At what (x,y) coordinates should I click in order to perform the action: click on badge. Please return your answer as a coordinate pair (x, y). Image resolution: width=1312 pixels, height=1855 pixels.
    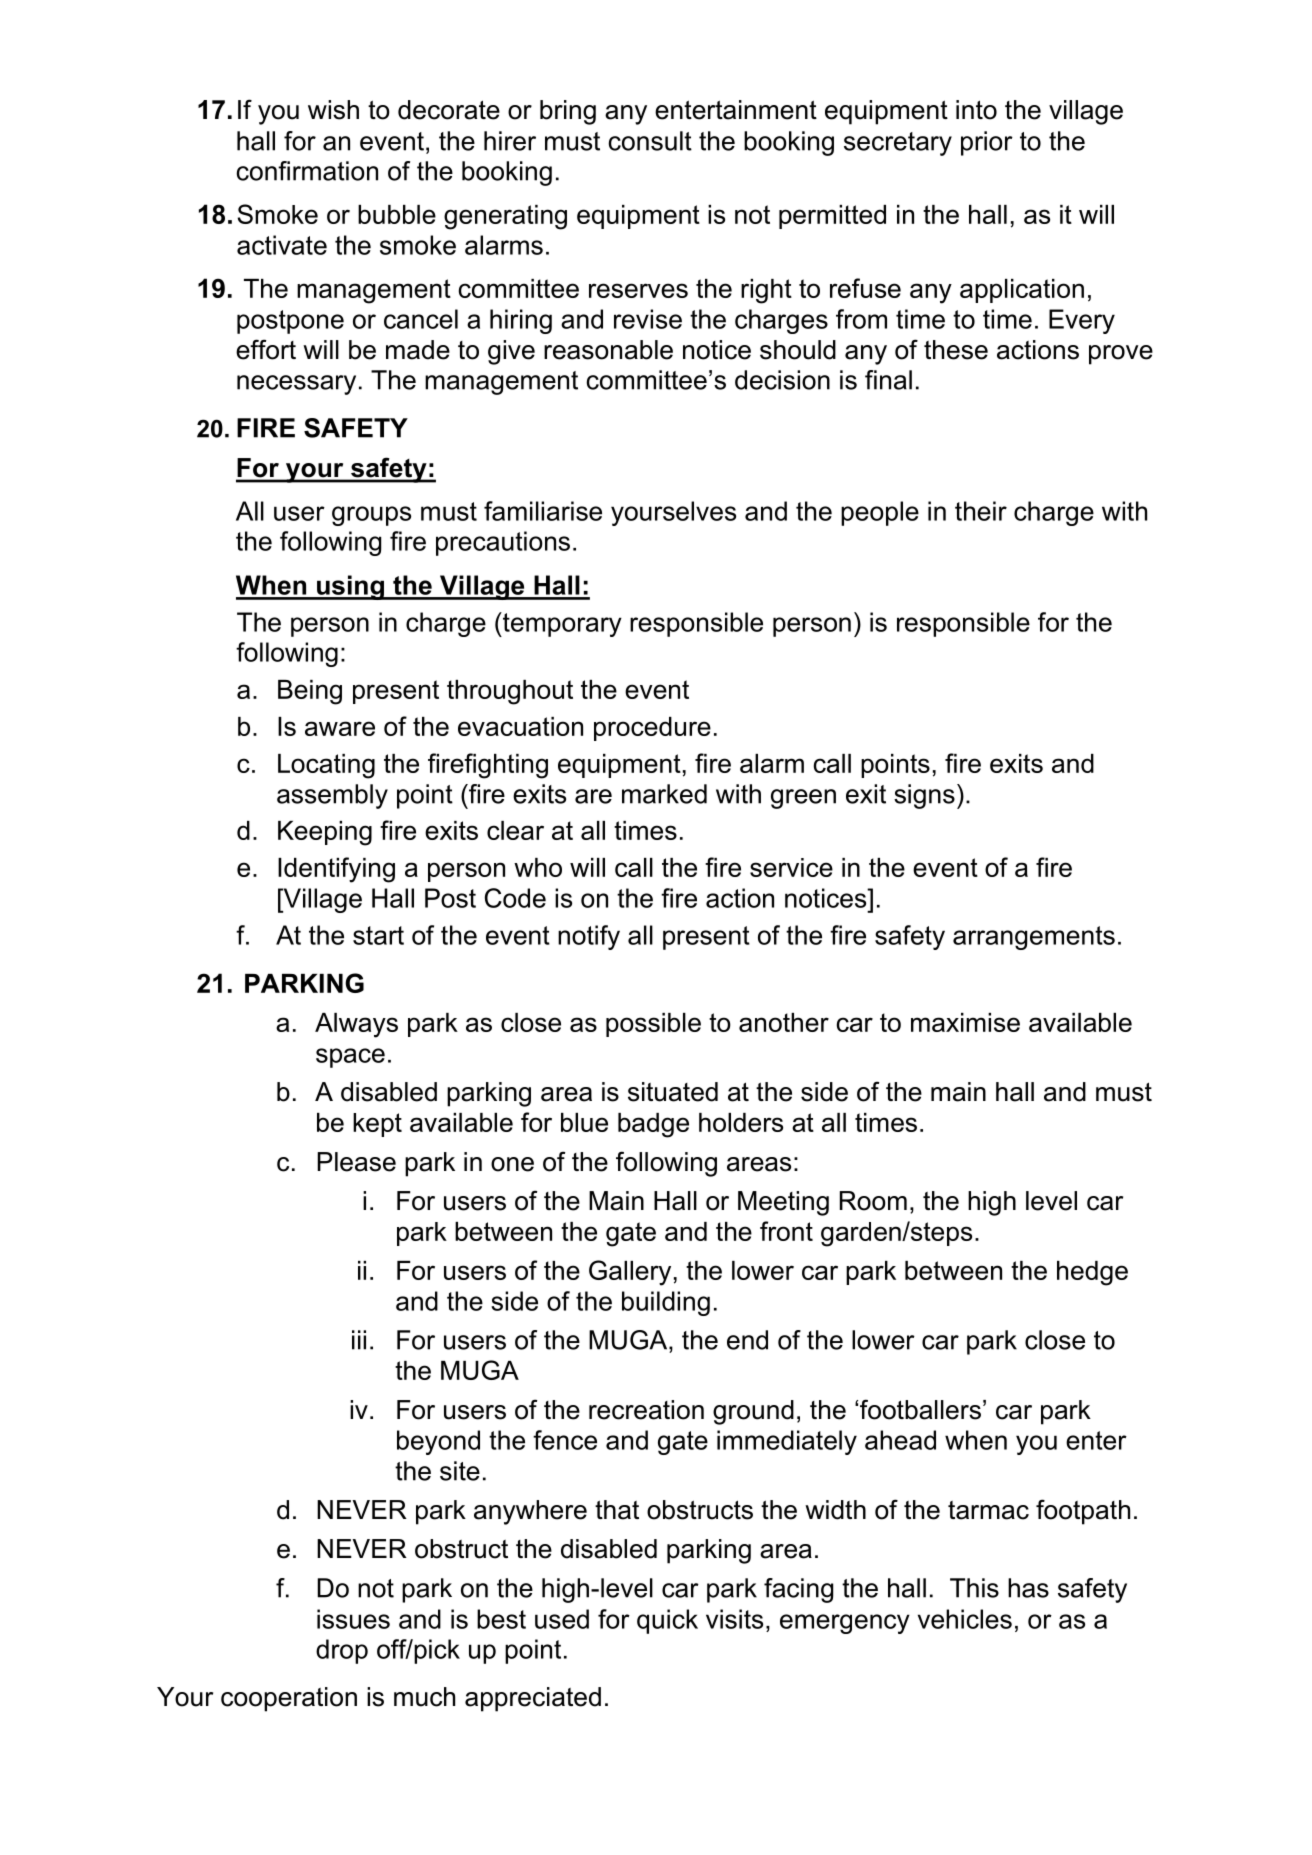
    Looking at the image, I should click on (653, 1125).
